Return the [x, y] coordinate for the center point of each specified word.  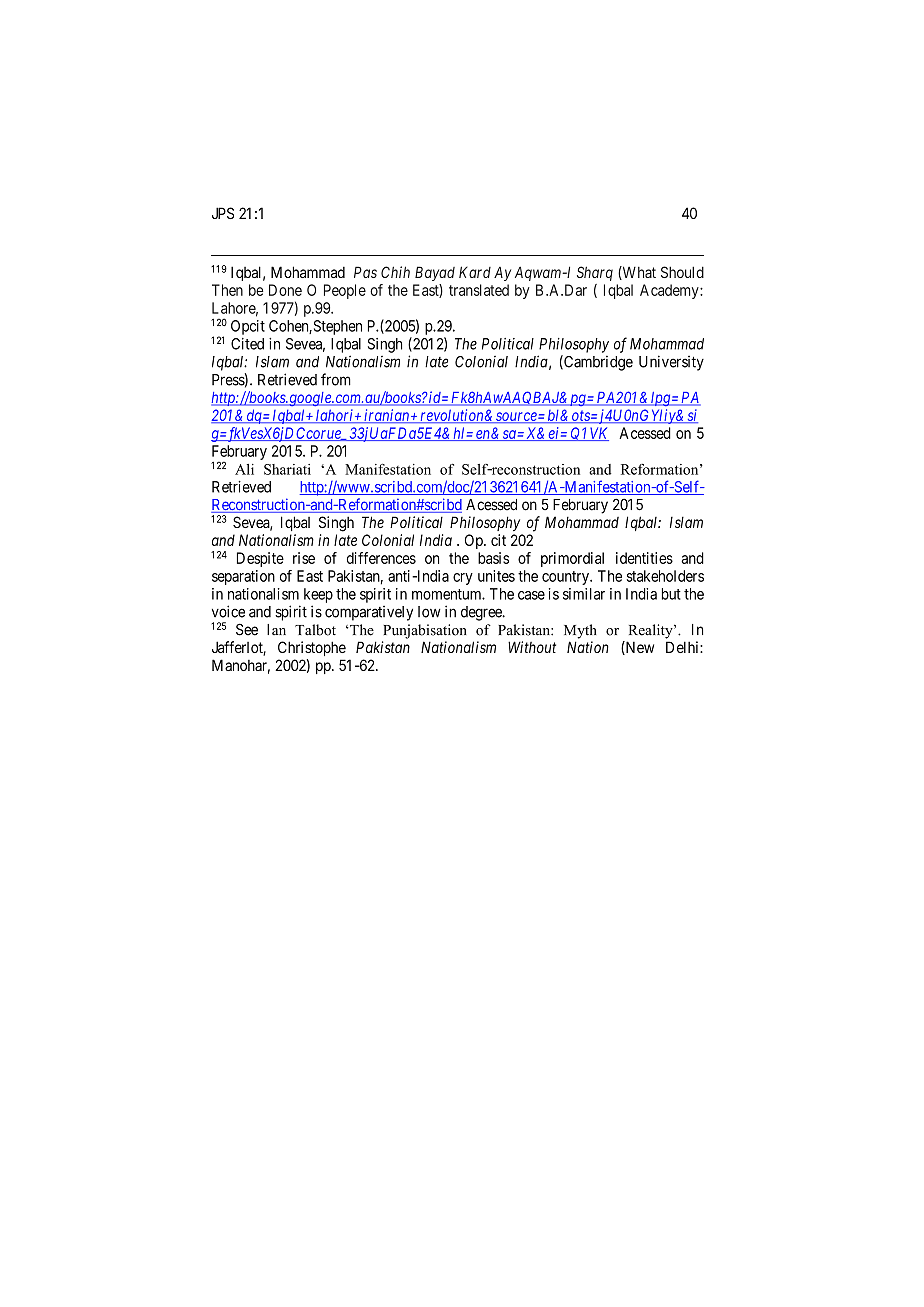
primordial [572, 559]
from [336, 379]
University [671, 363]
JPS [223, 213]
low [429, 612]
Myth [580, 631]
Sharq [595, 273]
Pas [365, 272]
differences [381, 558]
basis [493, 558]
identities [644, 558]
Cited [247, 344]
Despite [260, 559]
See [247, 629]
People [345, 291]
